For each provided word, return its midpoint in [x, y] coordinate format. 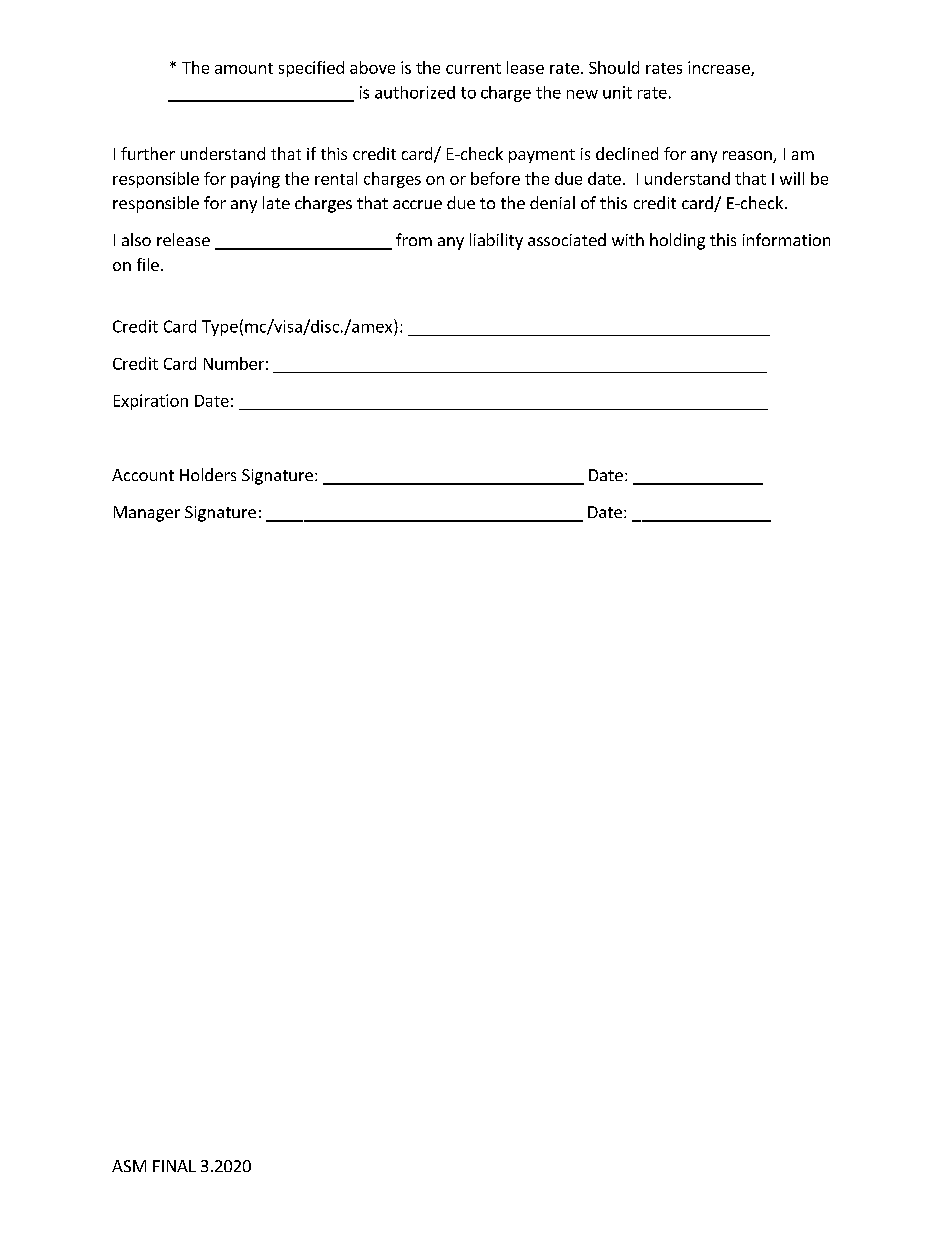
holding [677, 241]
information [786, 239]
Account [143, 475]
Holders [208, 474]
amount [244, 68]
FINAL [174, 1166]
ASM [129, 1166]
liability [496, 241]
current [473, 68]
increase [720, 68]
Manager [147, 514]
